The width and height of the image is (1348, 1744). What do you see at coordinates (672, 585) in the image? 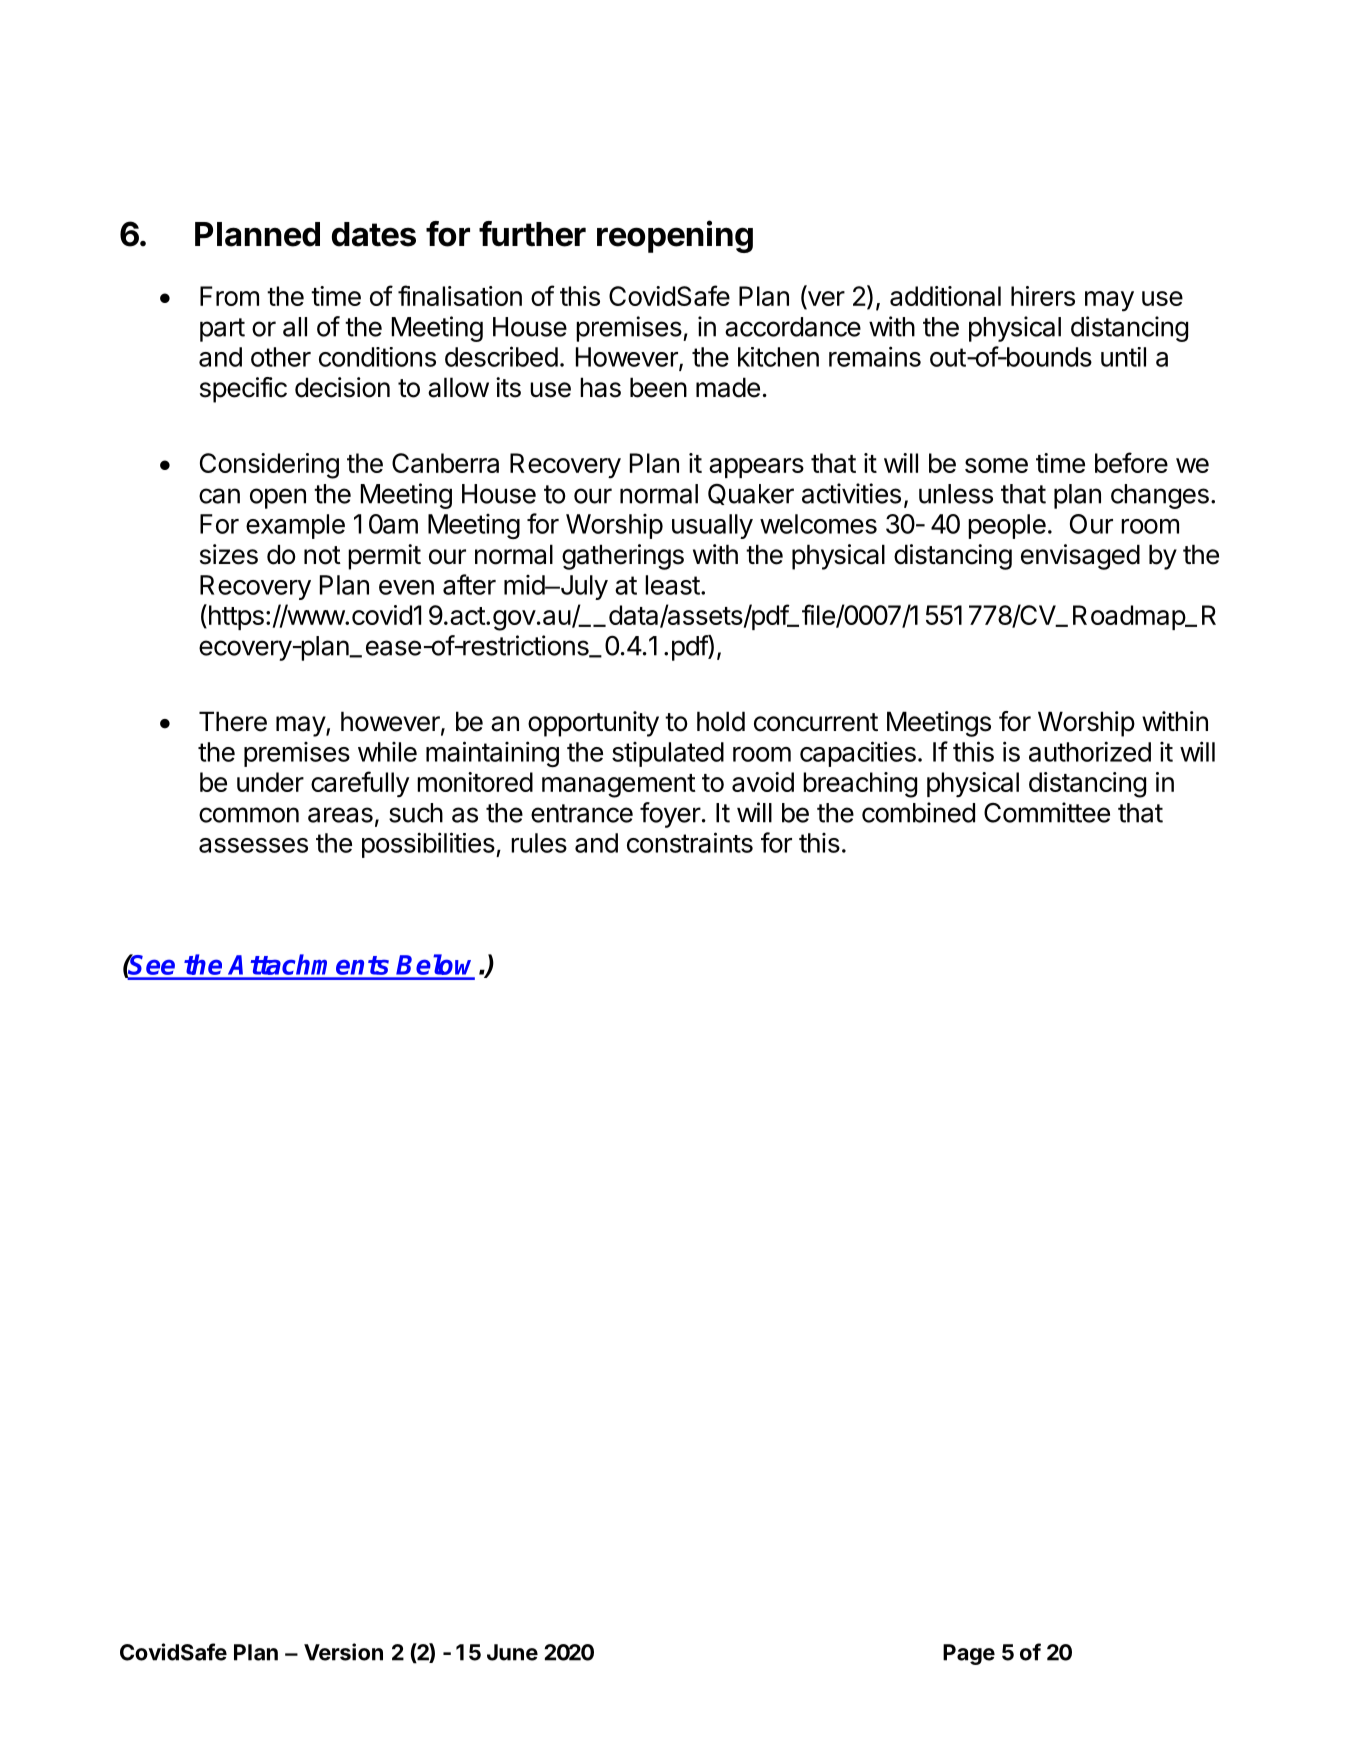
I see `least` at bounding box center [672, 585].
